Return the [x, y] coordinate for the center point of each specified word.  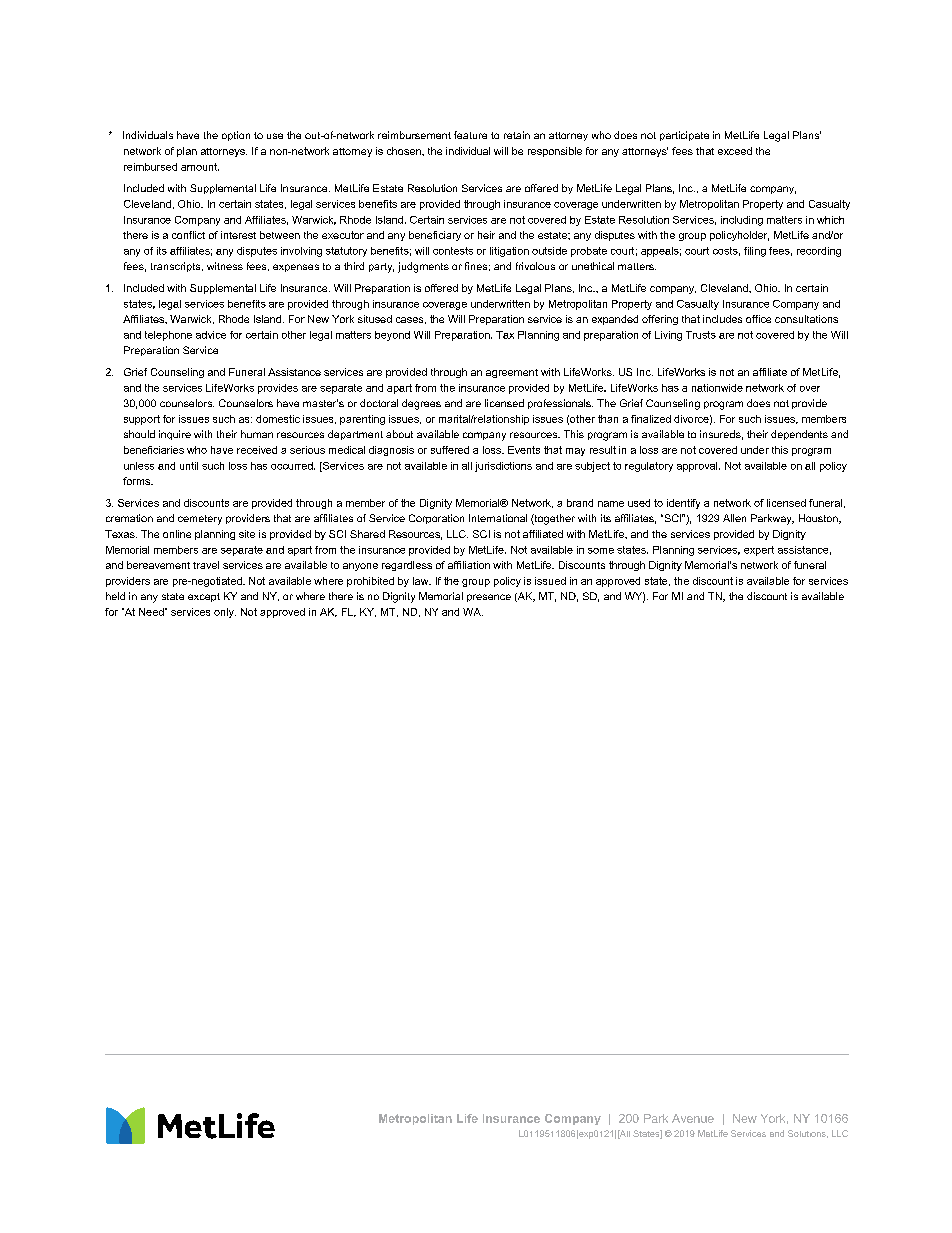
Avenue [693, 1118]
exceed [735, 151]
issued [550, 581]
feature [470, 135]
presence [489, 598]
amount [200, 167]
